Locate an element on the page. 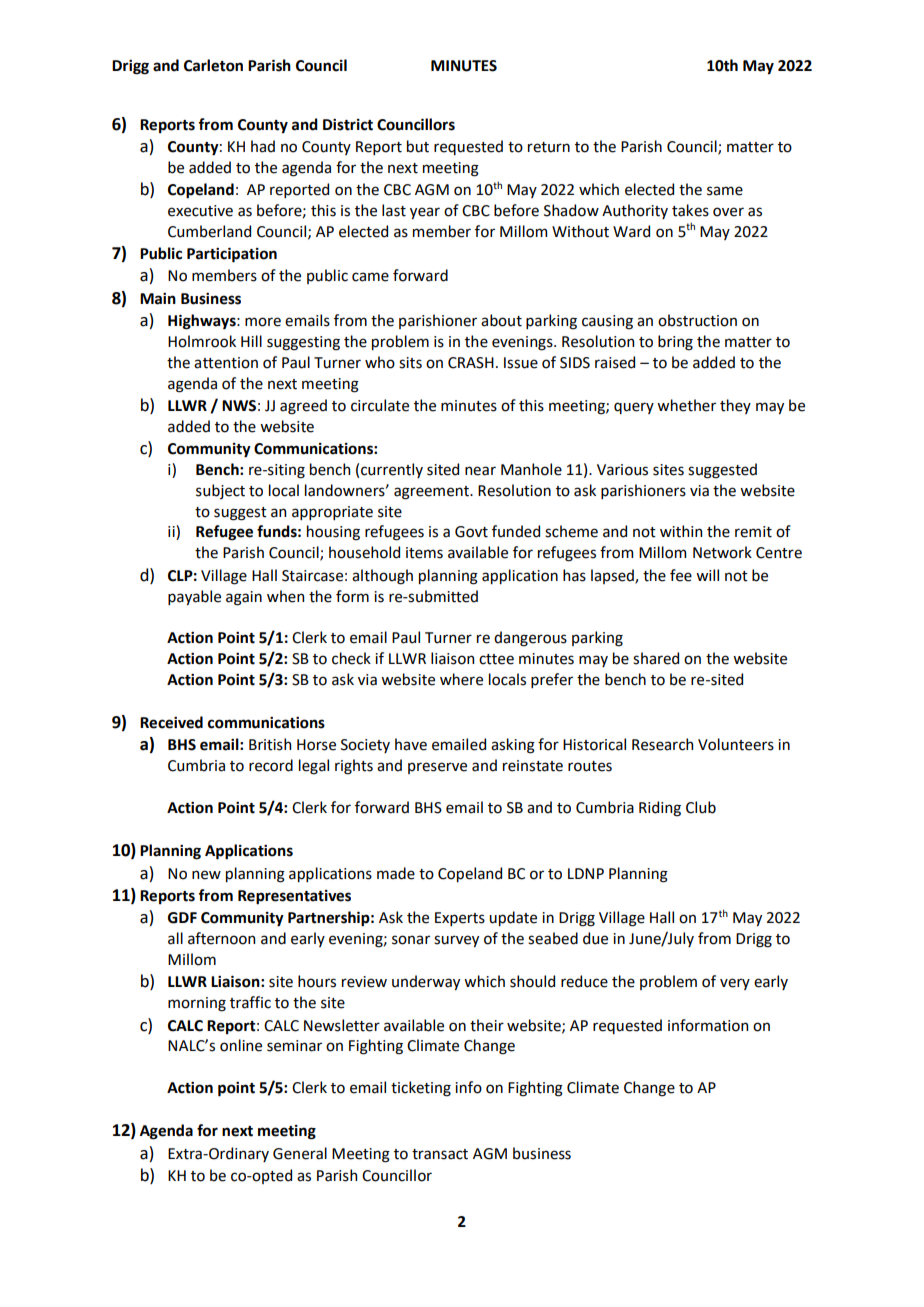 This document has width=924, height=1307. same is located at coordinates (725, 191).
